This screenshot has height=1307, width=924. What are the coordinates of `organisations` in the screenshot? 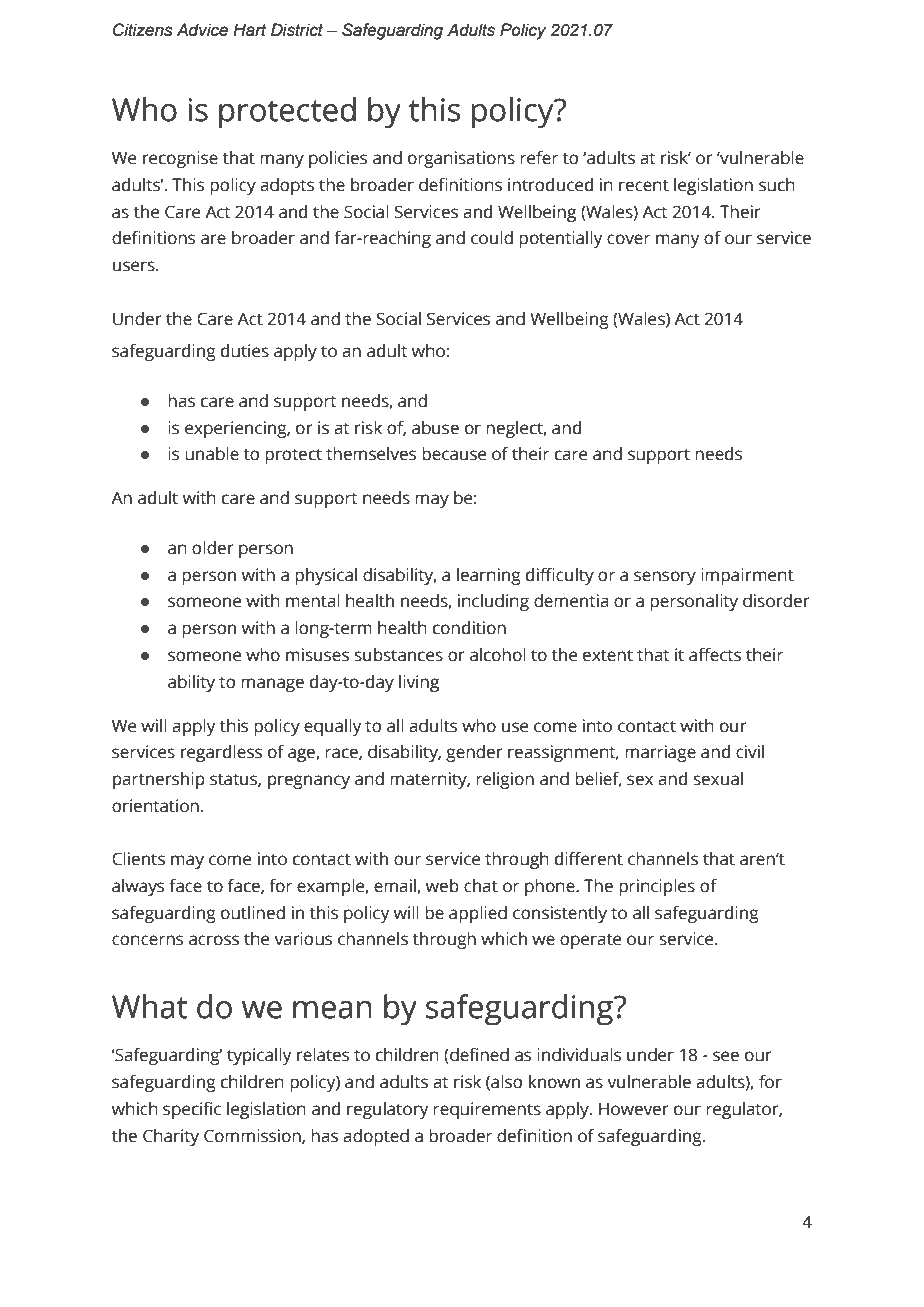 It's located at (461, 159).
